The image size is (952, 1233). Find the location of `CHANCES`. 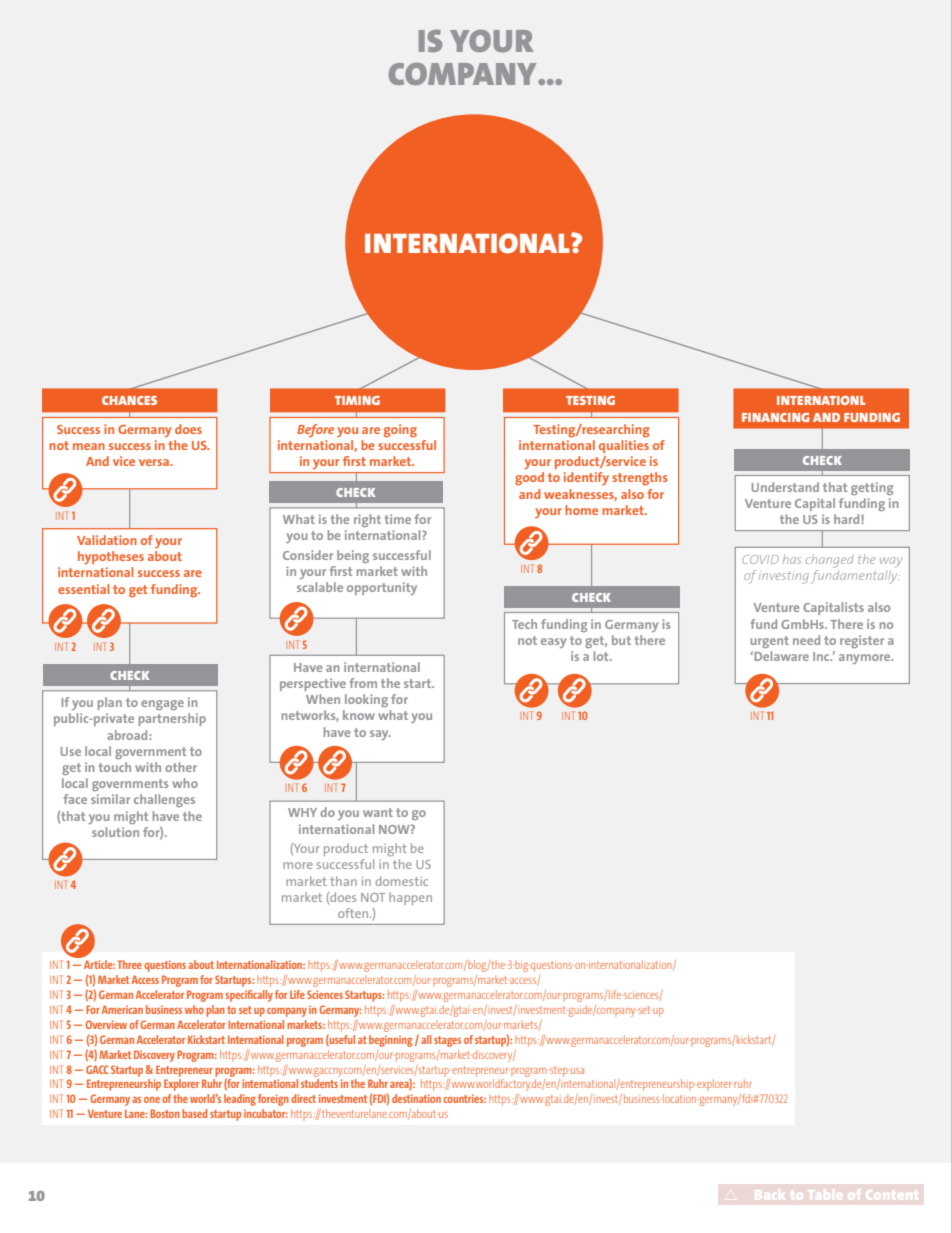

CHANCES is located at coordinates (129, 400).
